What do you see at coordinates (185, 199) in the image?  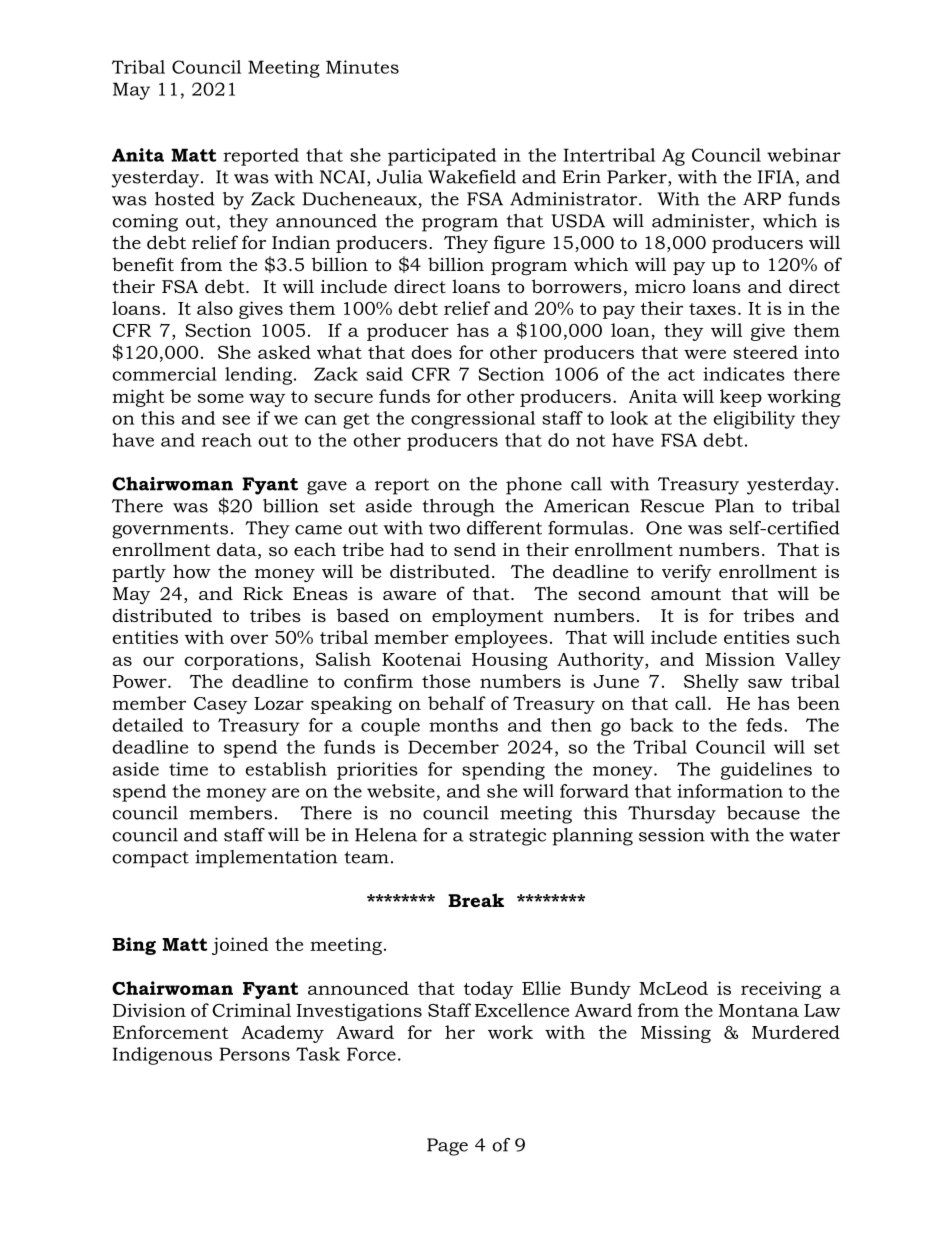 I see `hosted` at bounding box center [185, 199].
